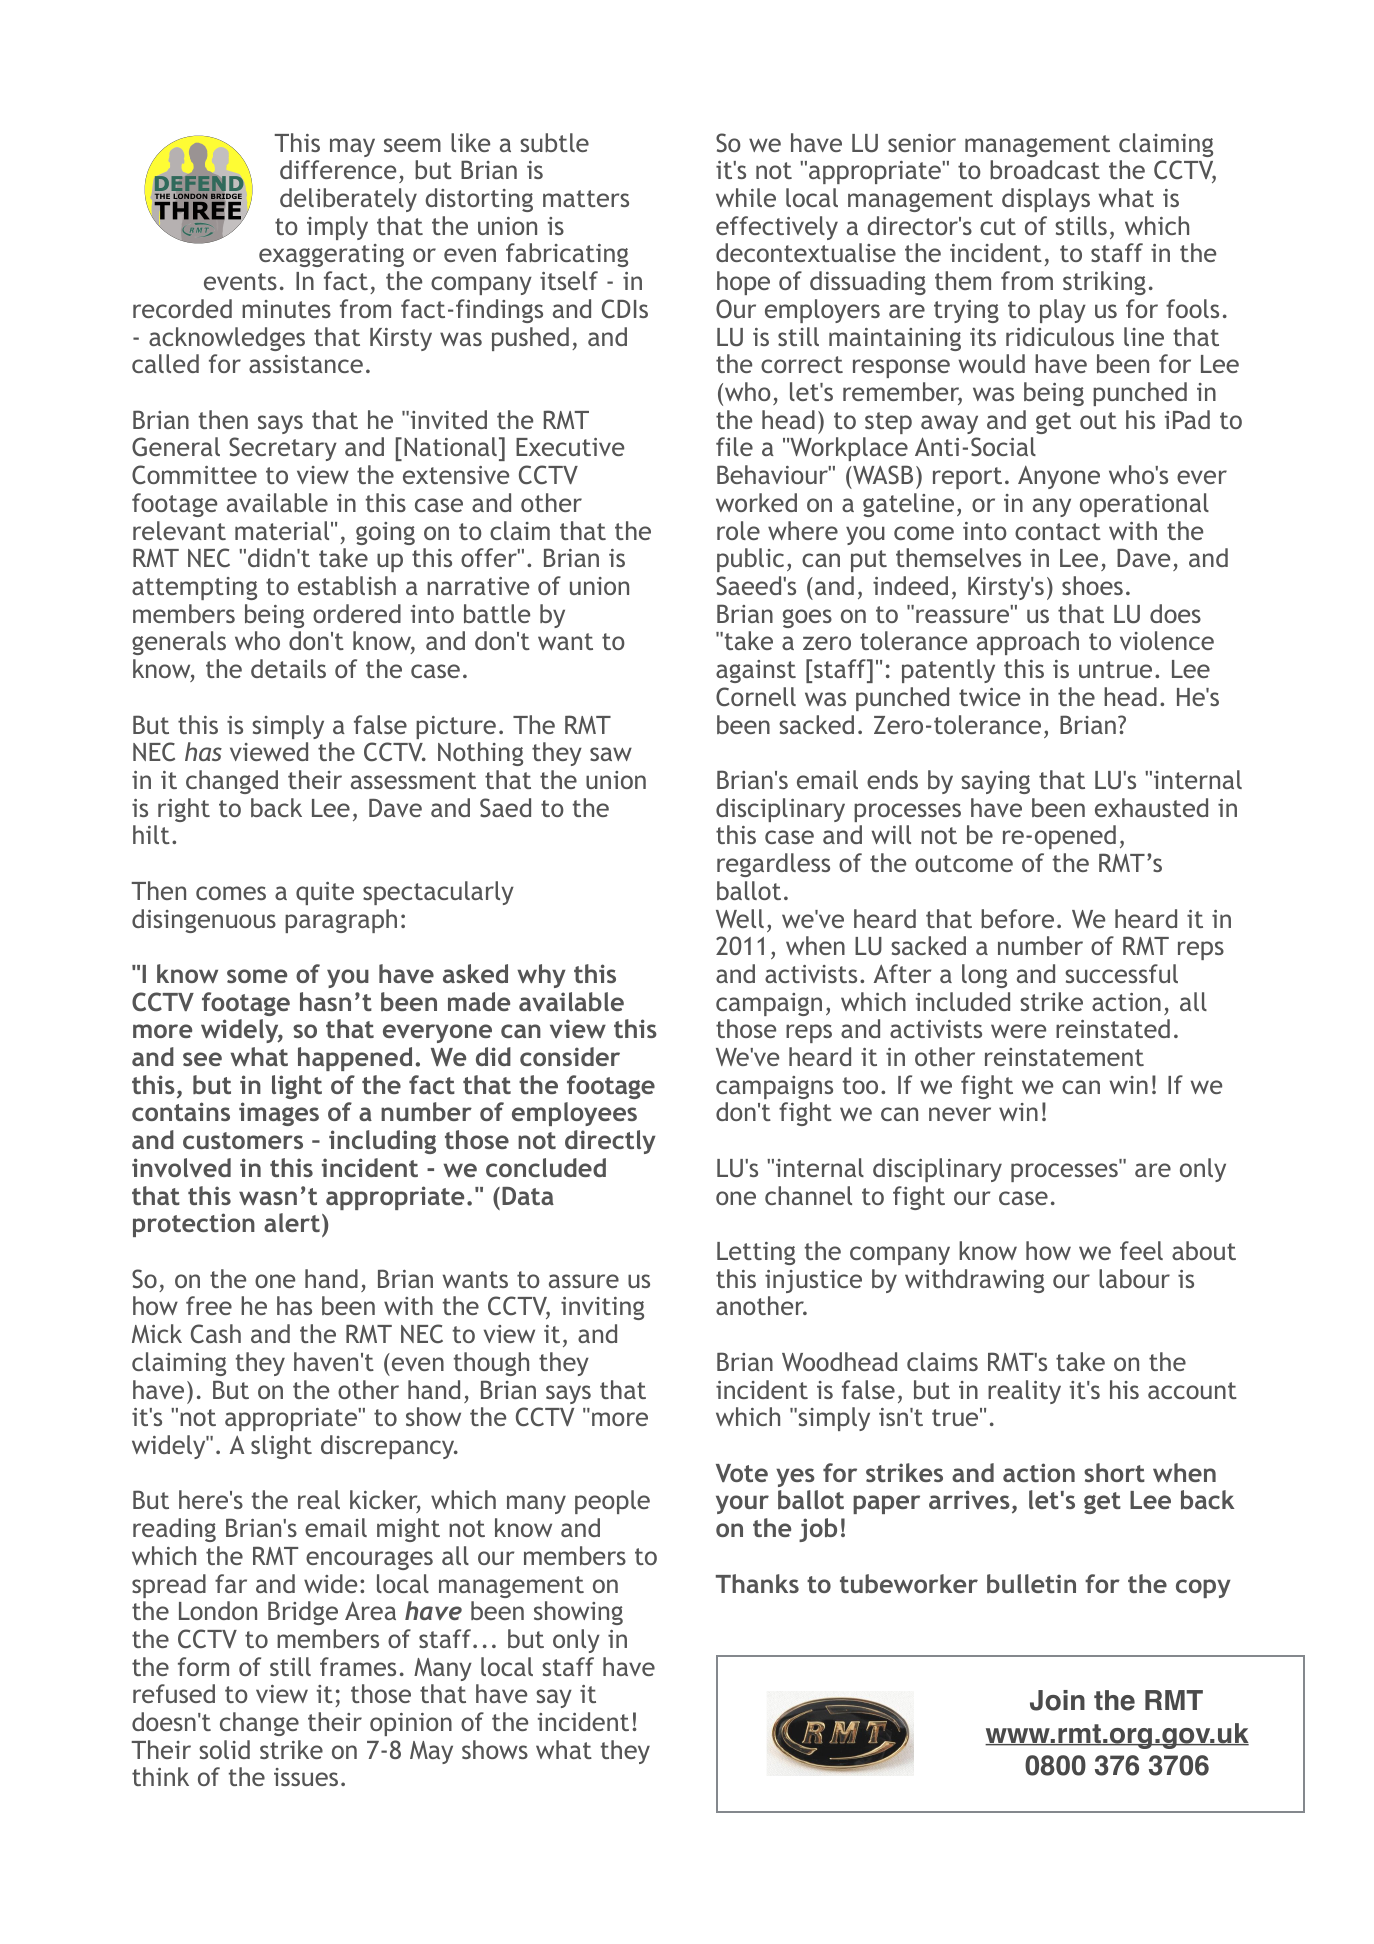 Image resolution: width=1374 pixels, height=1944 pixels. Describe the element at coordinates (746, 197) in the image. I see `while` at that location.
